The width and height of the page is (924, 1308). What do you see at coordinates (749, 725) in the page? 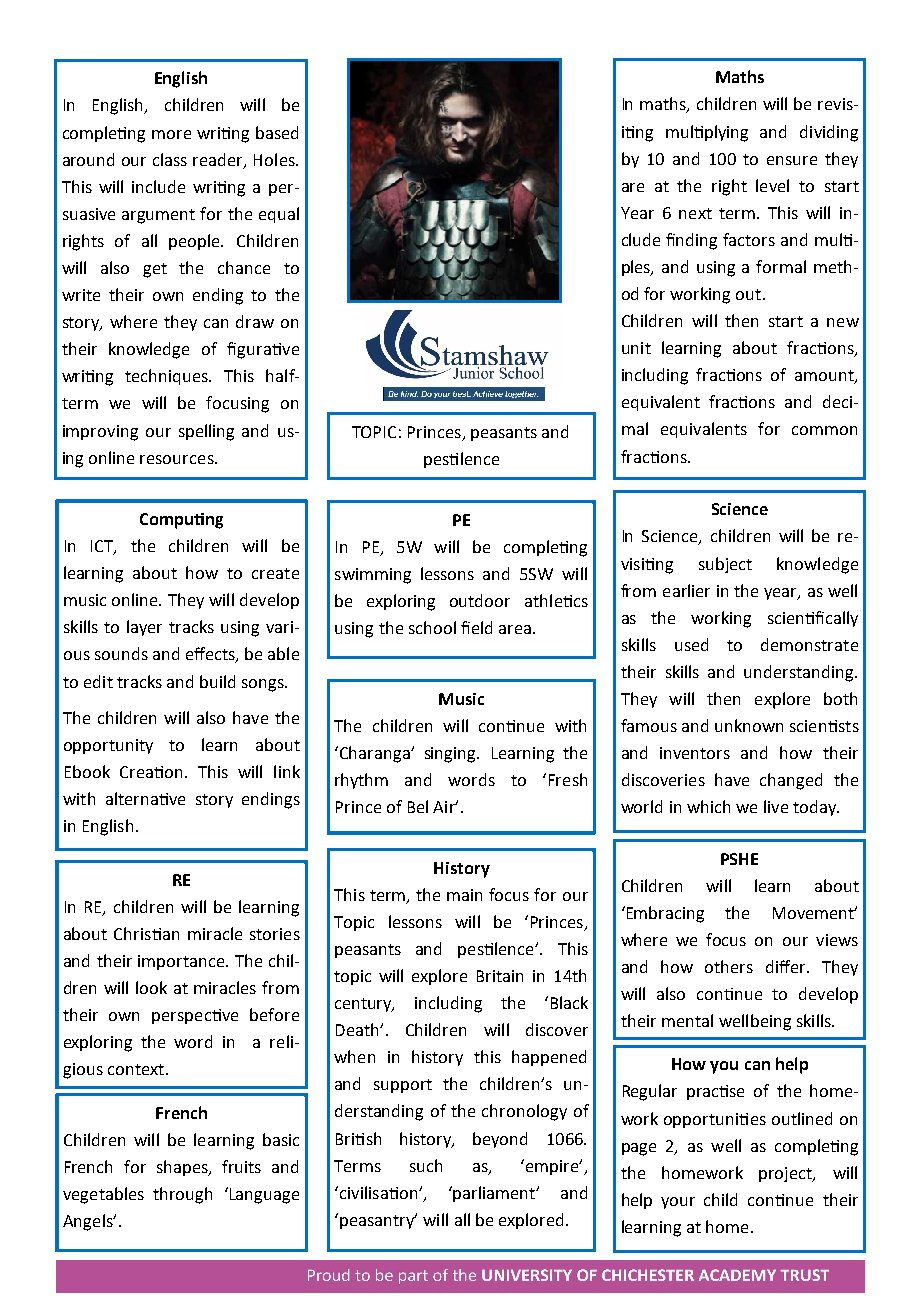
I see `unknown` at bounding box center [749, 725].
